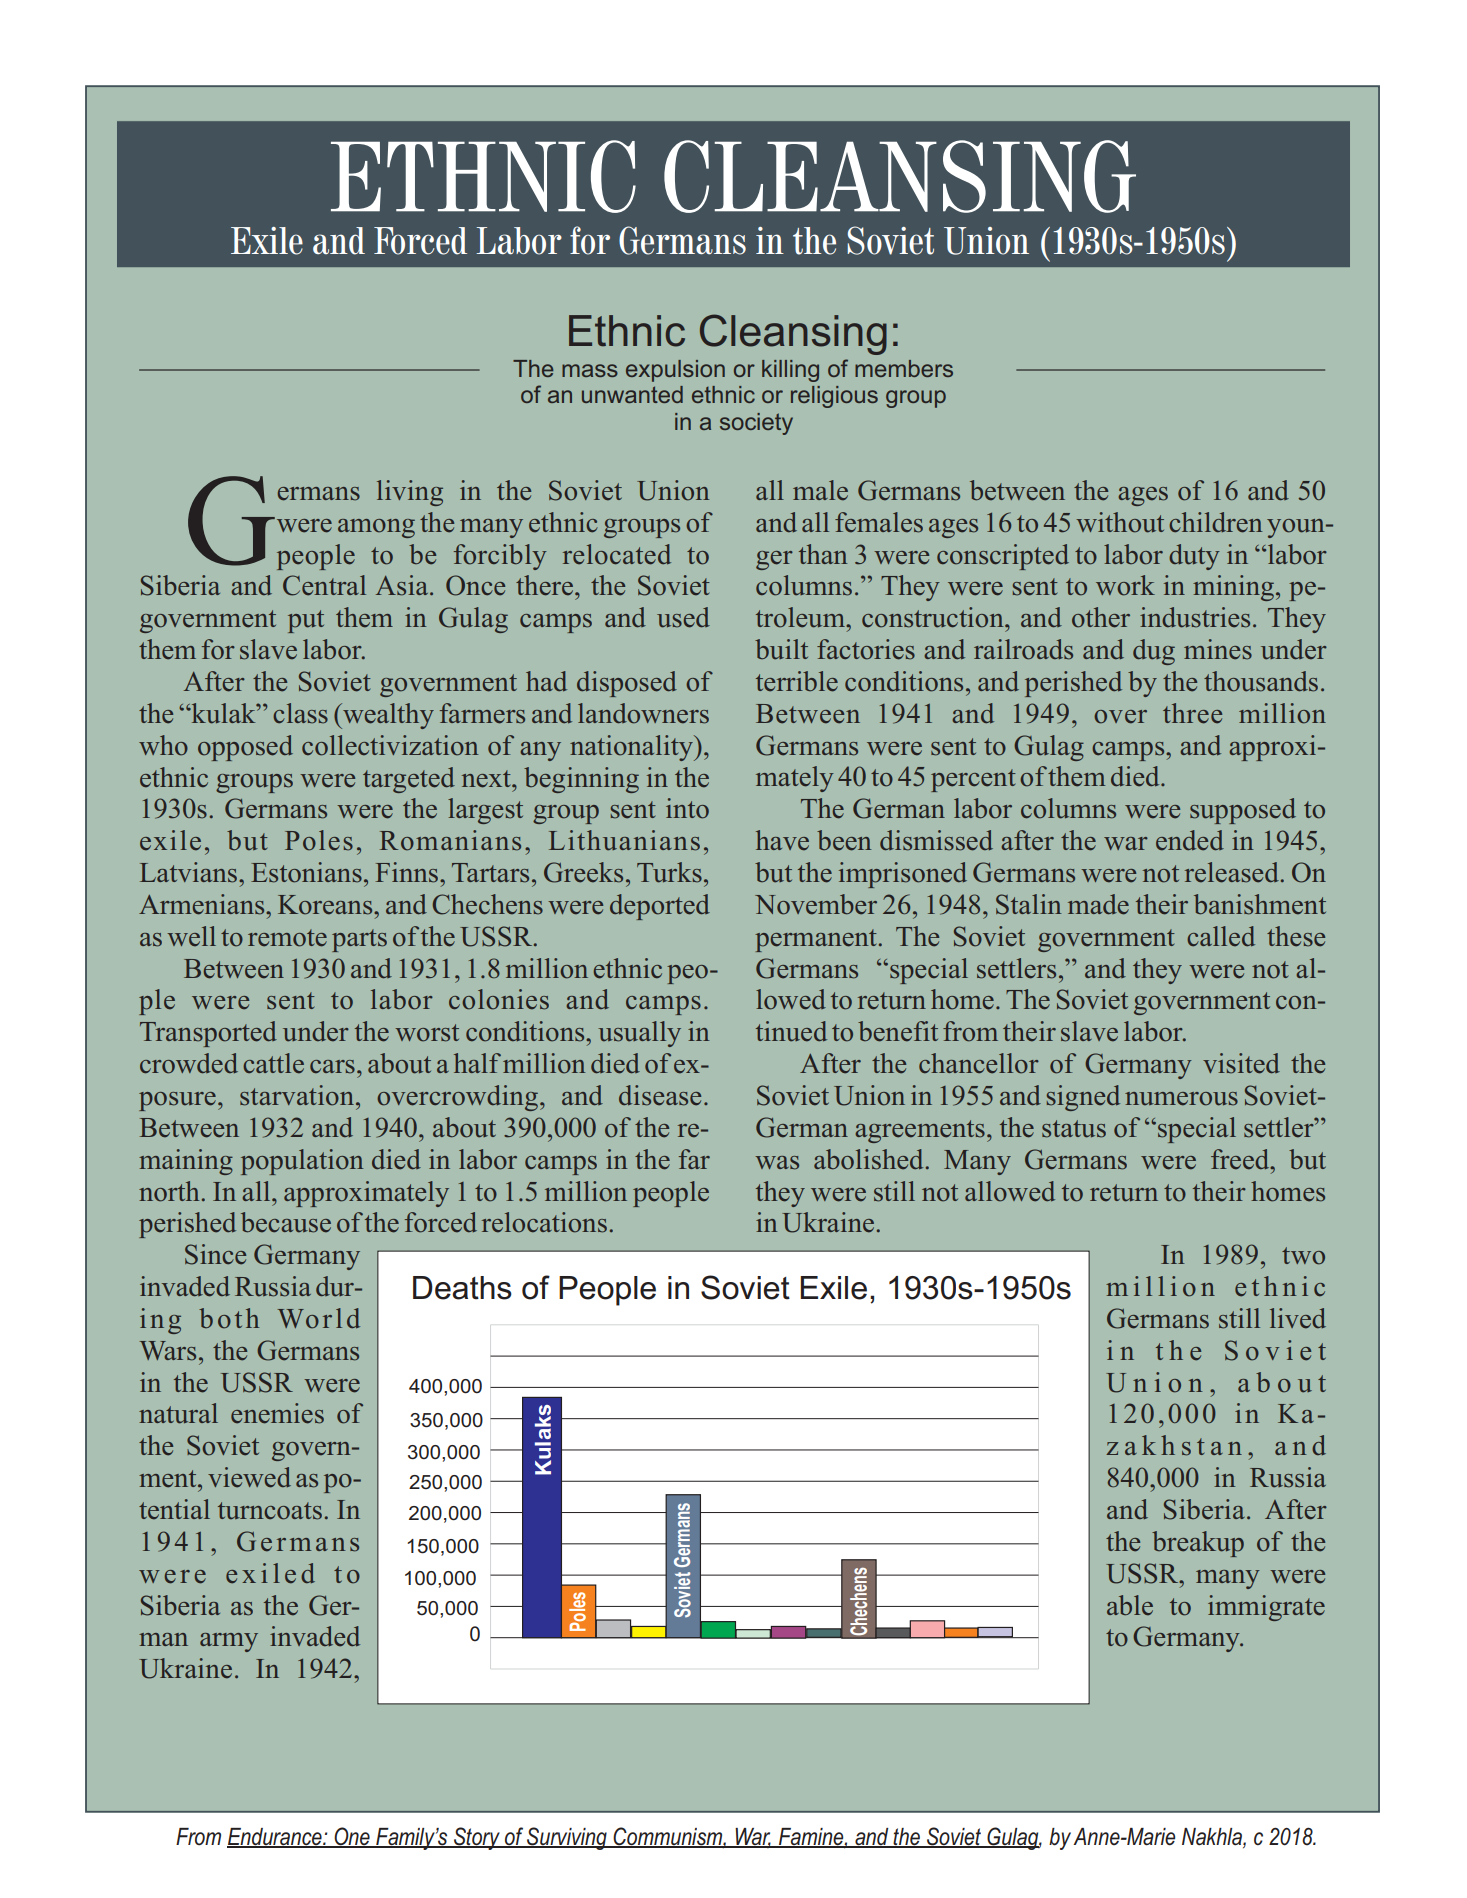  What do you see at coordinates (756, 424) in the document?
I see `society` at bounding box center [756, 424].
